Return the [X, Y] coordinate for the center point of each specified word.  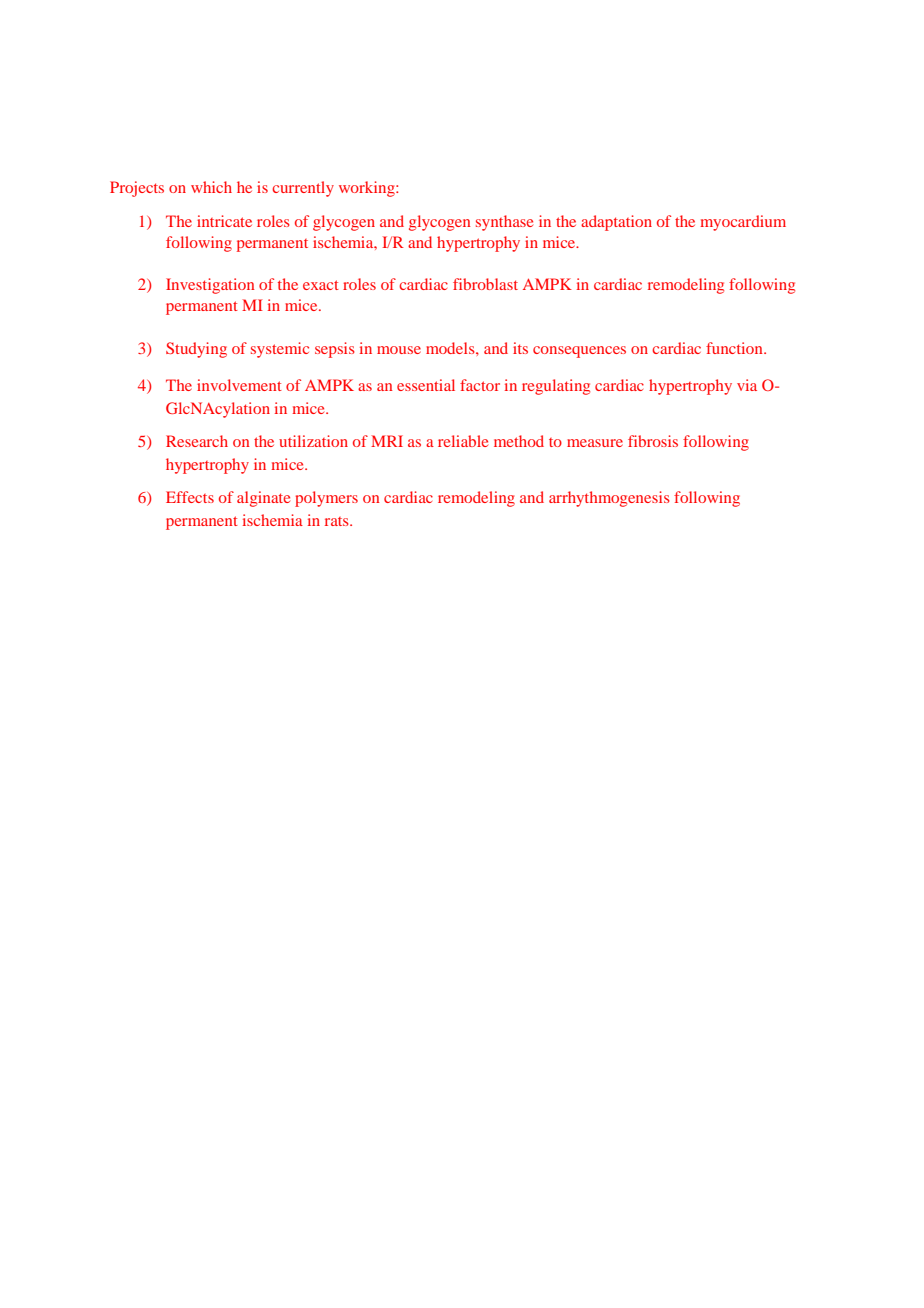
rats [338, 521]
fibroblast [485, 284]
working [368, 189]
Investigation [210, 286]
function [735, 348]
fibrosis [653, 441]
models [451, 348]
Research [197, 441]
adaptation [616, 223]
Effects [190, 497]
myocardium [743, 223]
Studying [196, 350]
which [211, 187]
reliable [463, 441]
